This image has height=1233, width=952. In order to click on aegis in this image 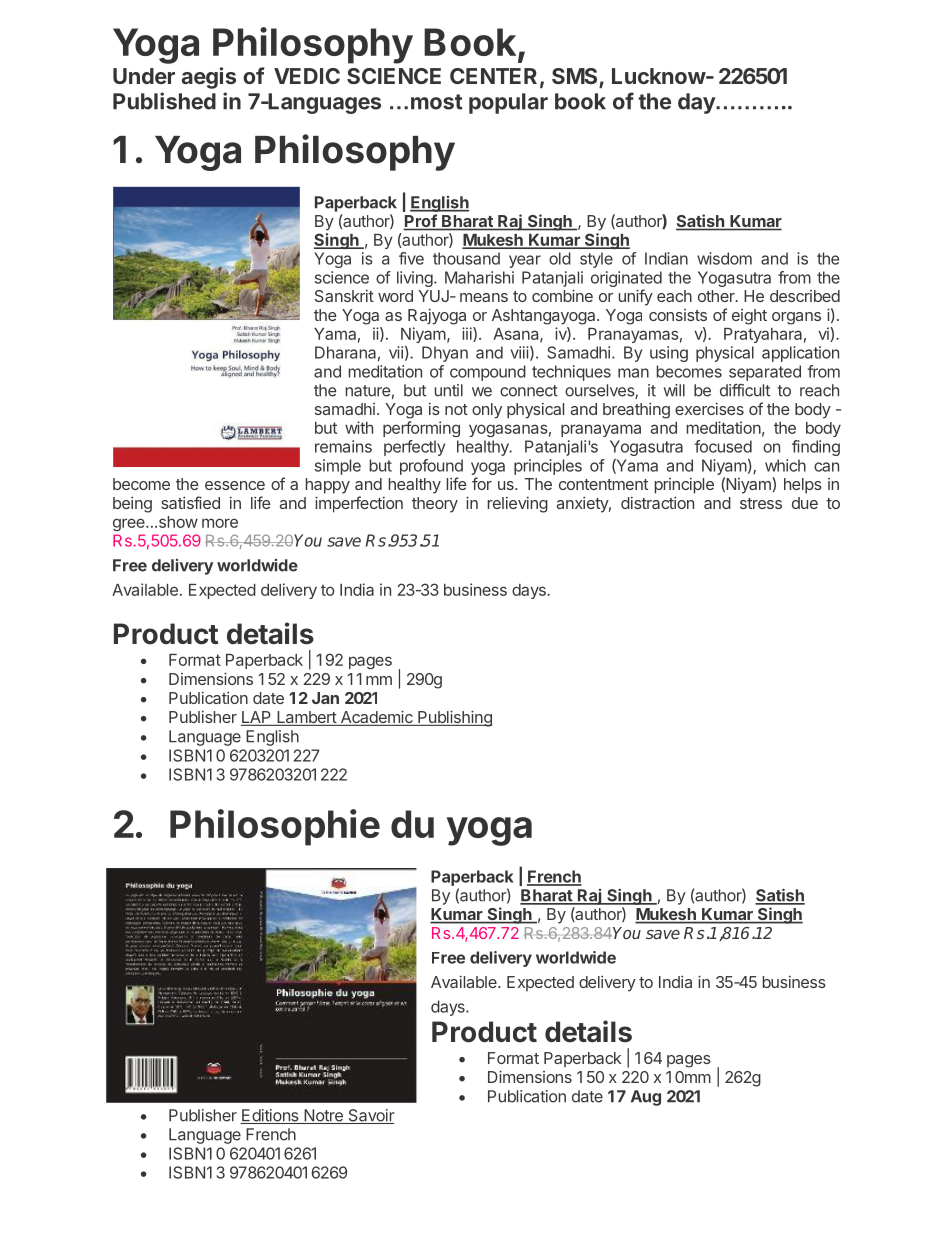, I will do `click(209, 78)`.
